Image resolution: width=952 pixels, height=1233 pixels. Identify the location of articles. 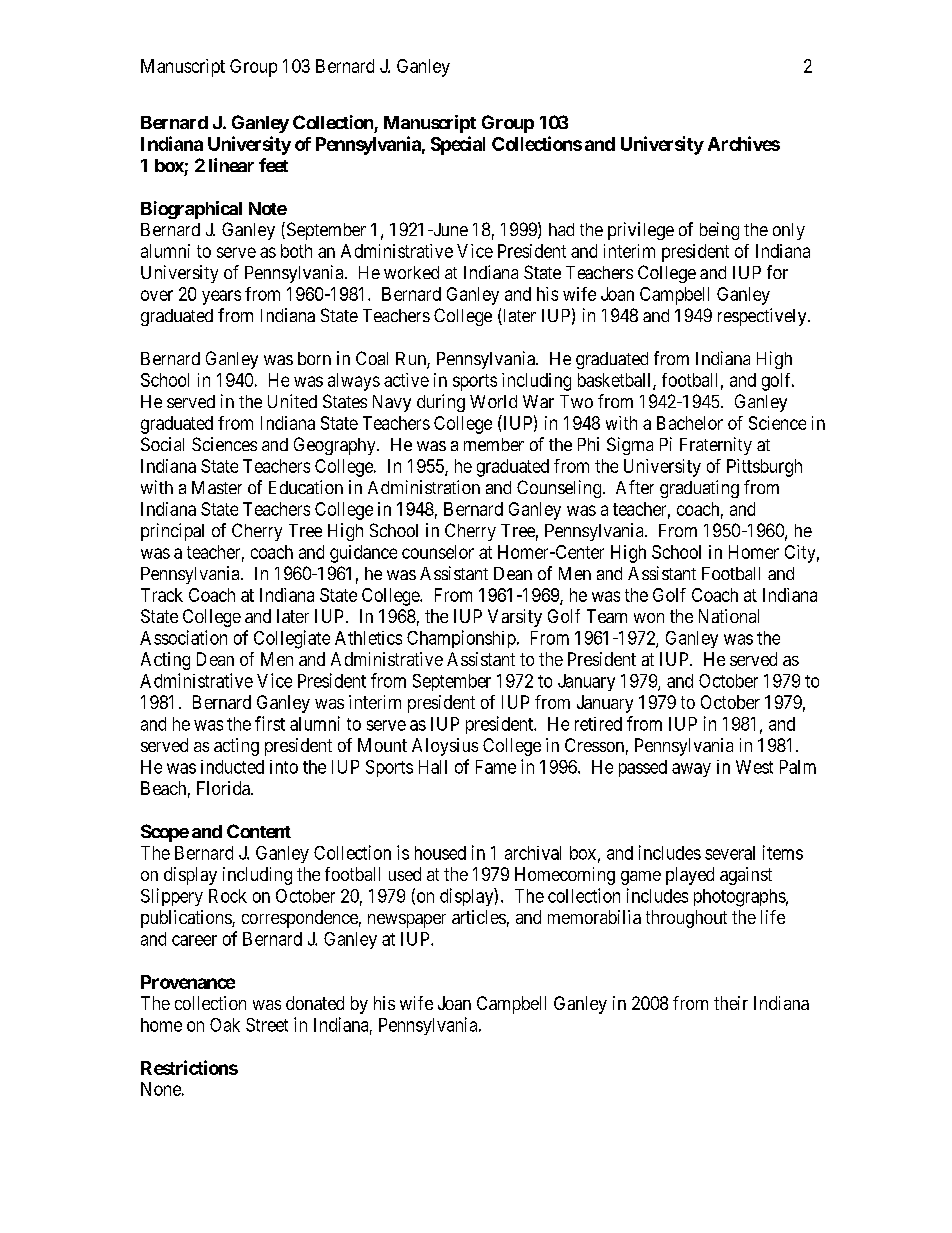
(479, 917).
